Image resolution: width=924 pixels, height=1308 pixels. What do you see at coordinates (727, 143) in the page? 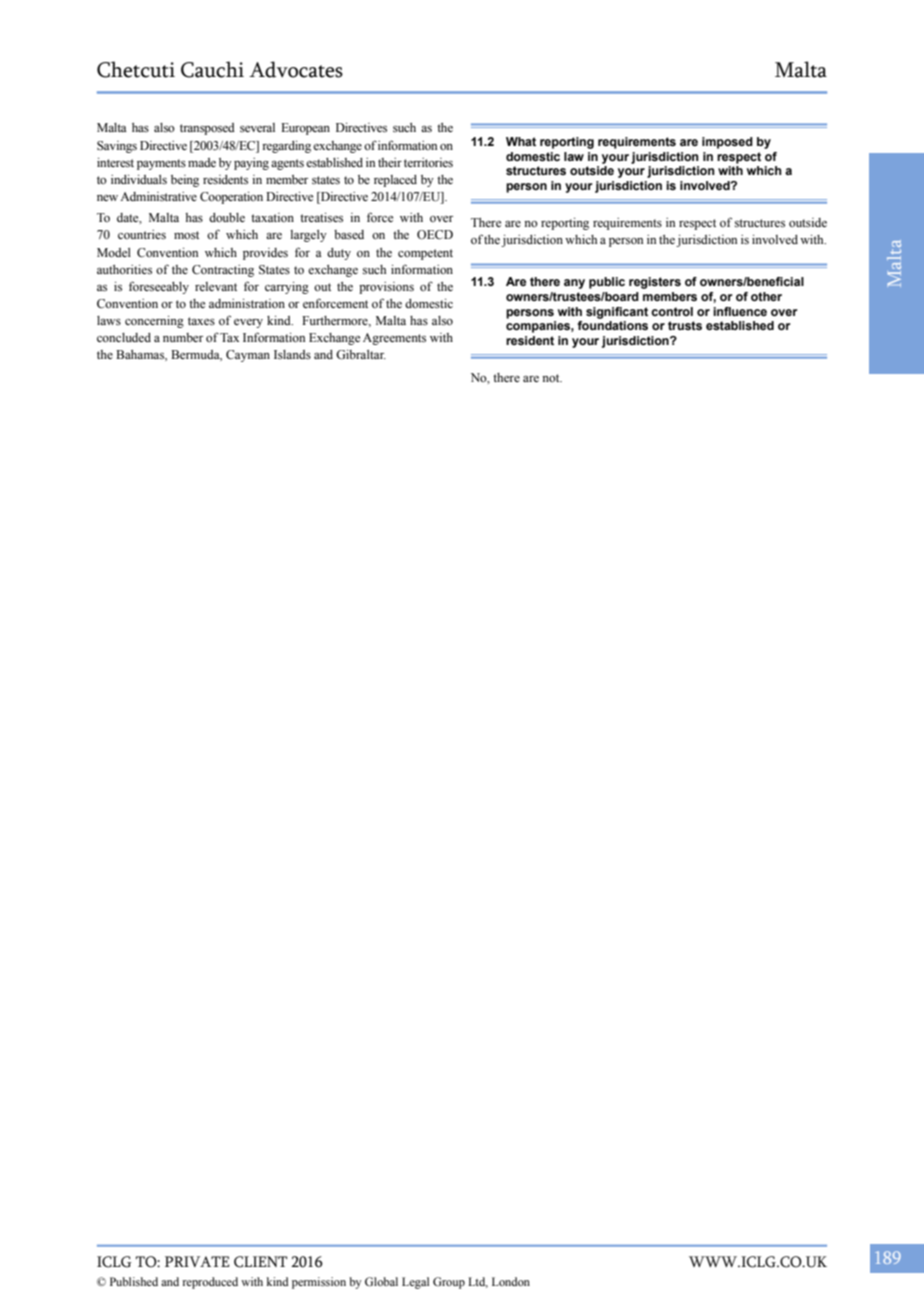
I see `imposed` at bounding box center [727, 143].
